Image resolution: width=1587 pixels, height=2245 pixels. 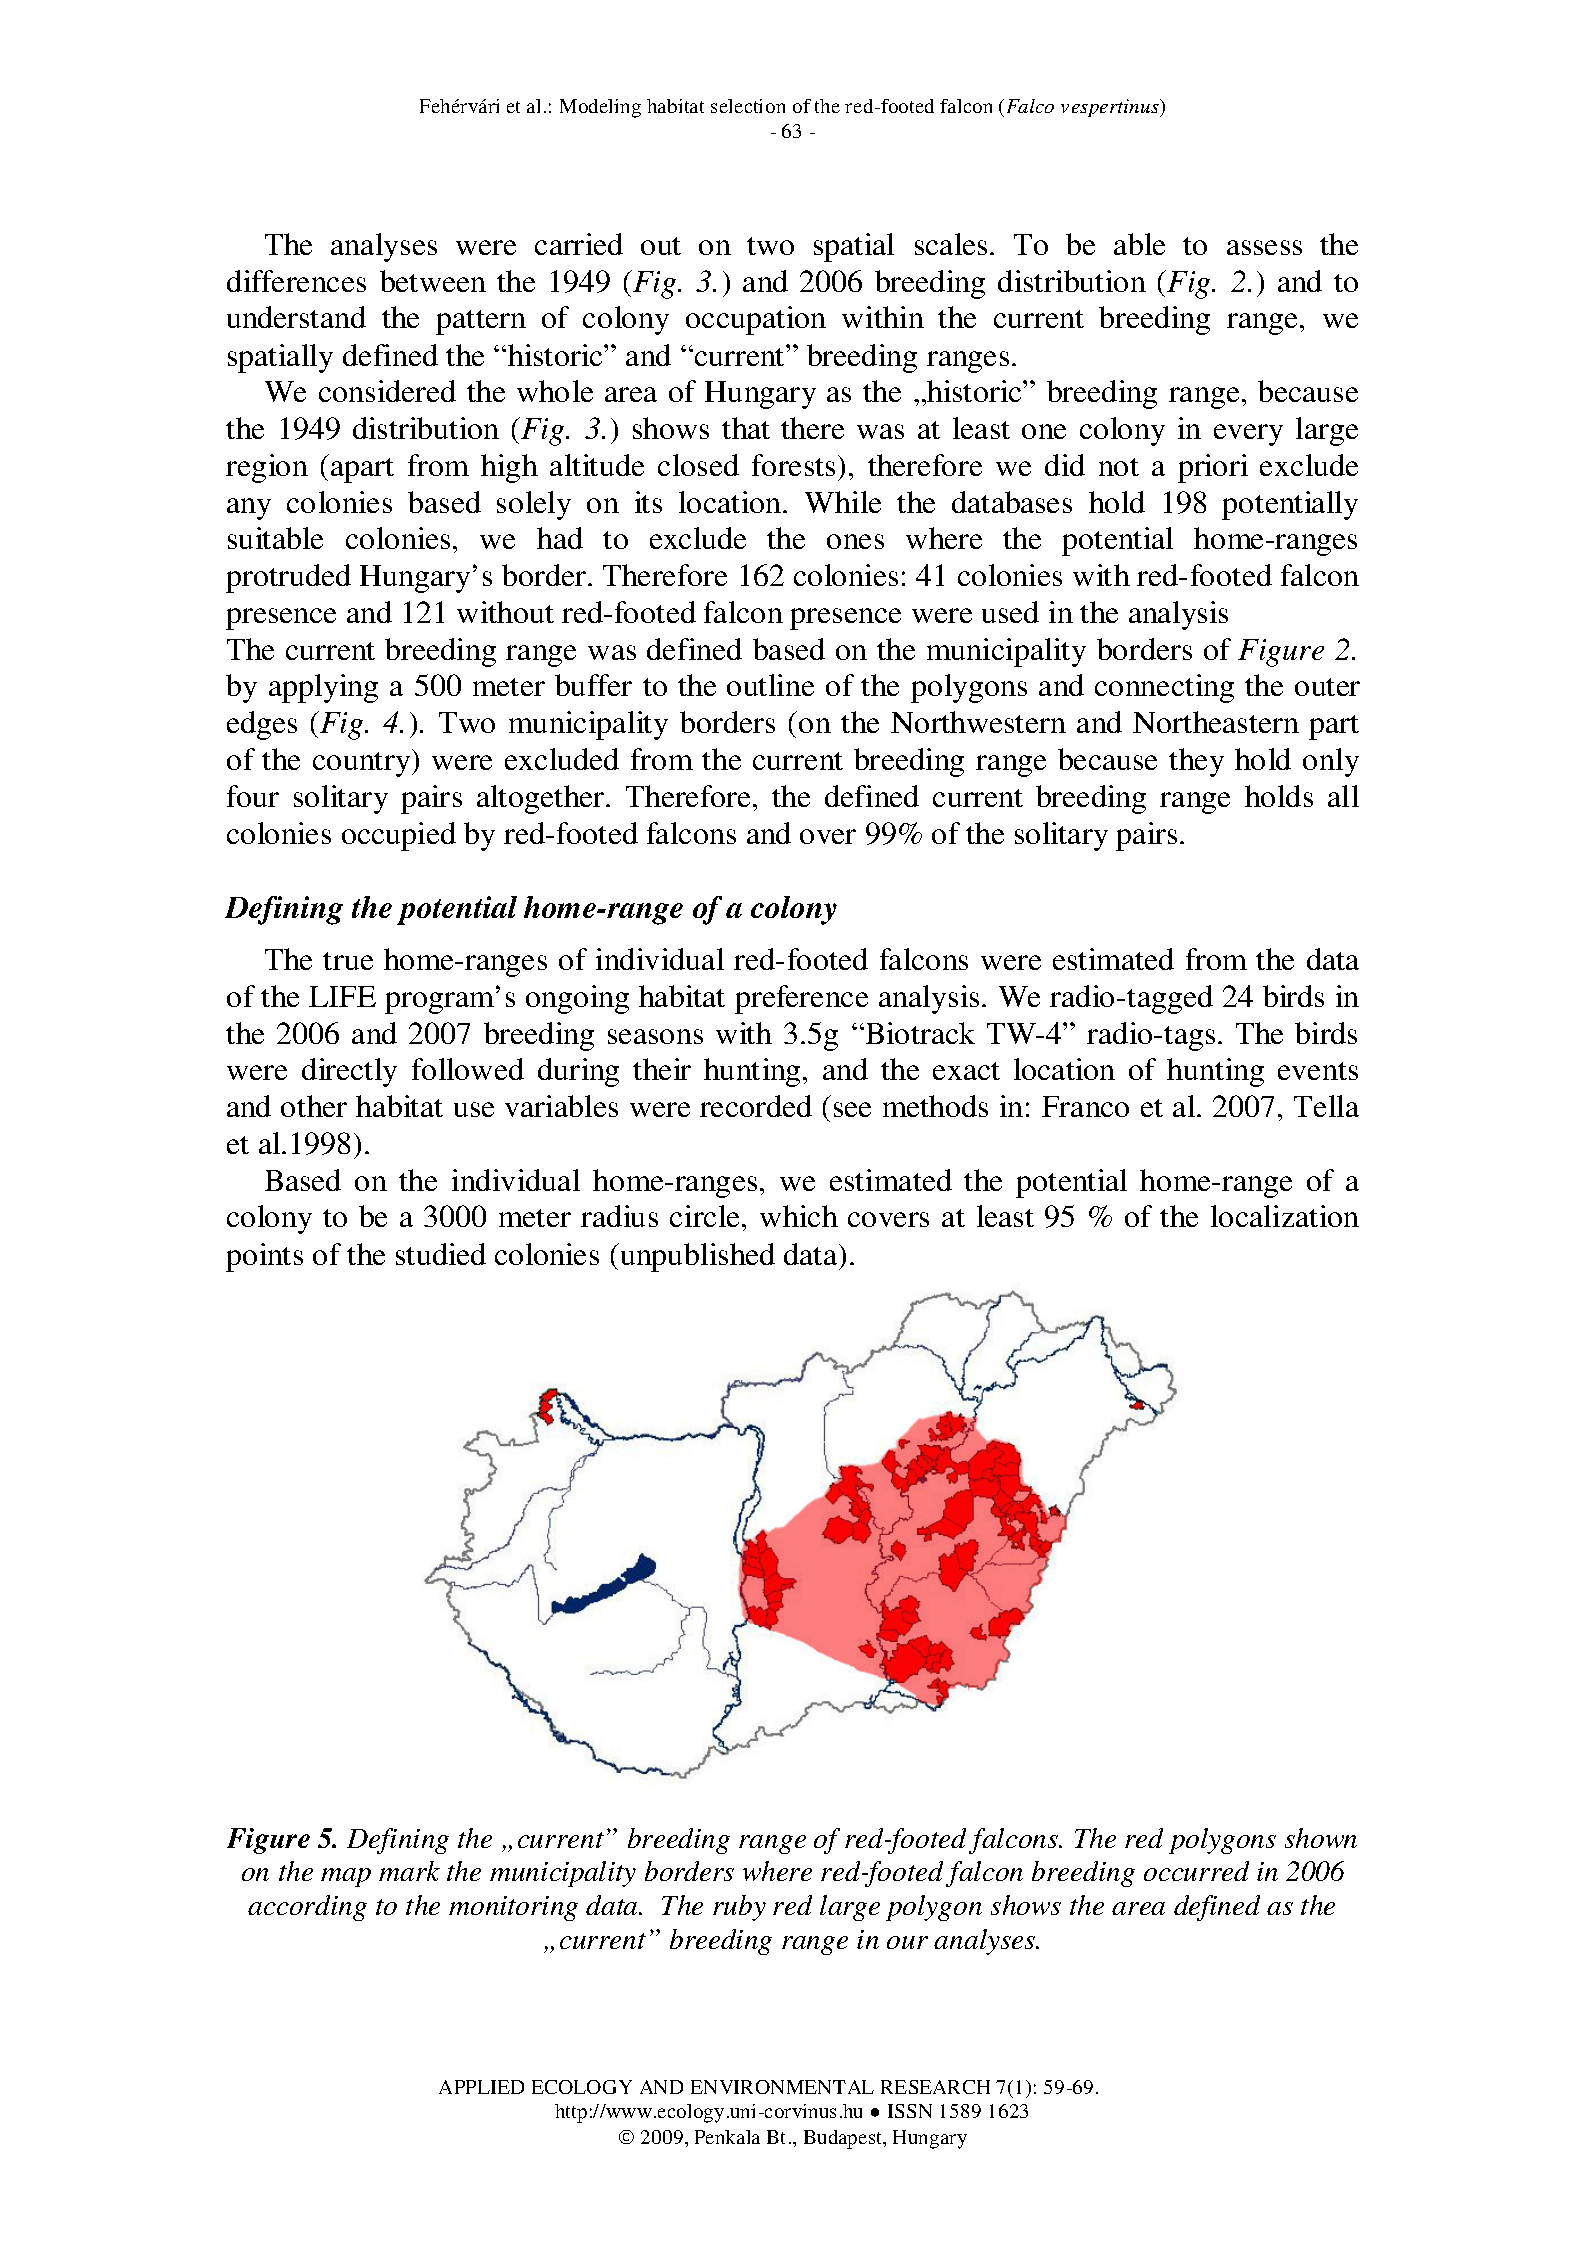 I want to click on unpublished, so click(x=696, y=1257).
